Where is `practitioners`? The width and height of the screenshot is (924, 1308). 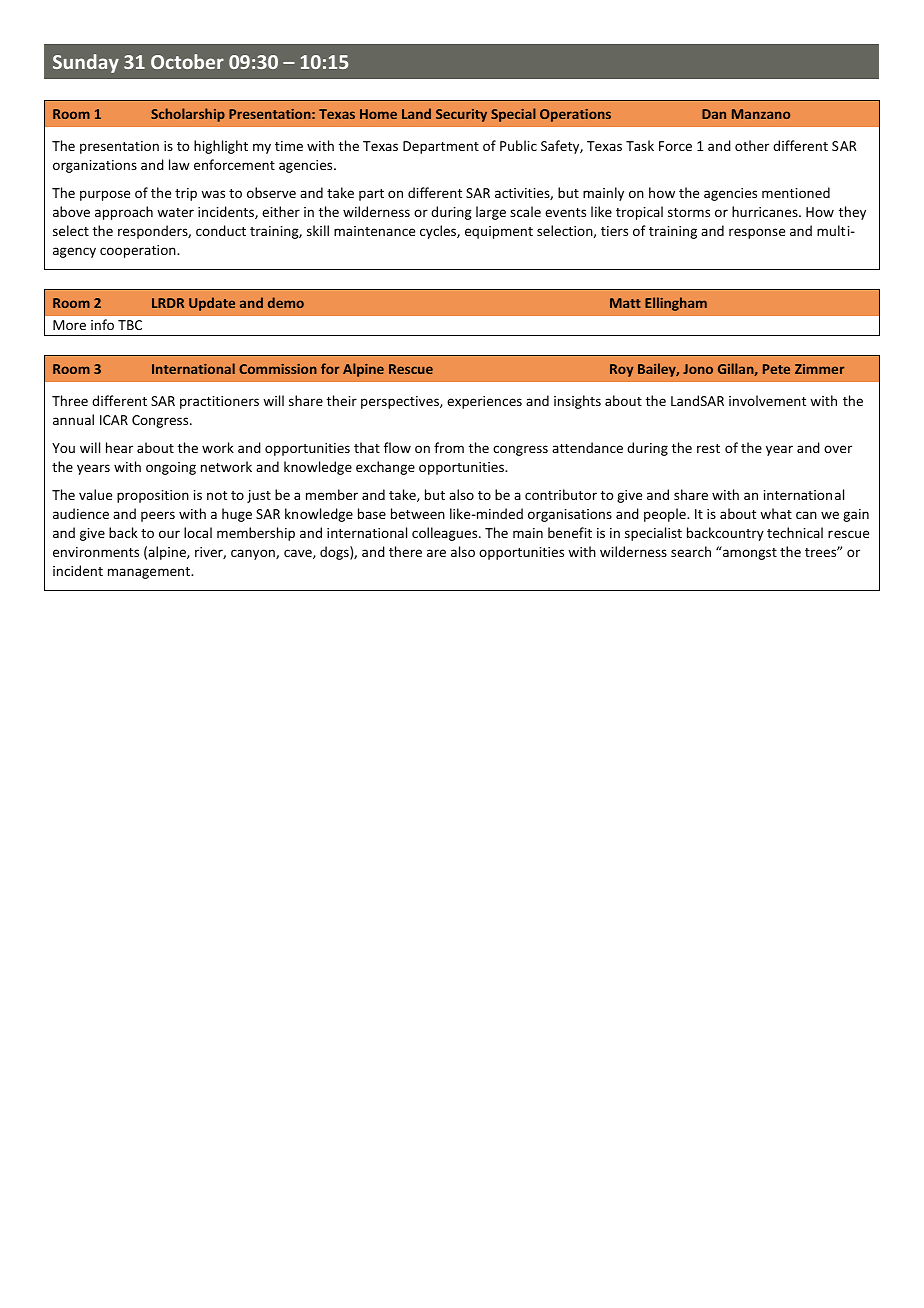 practitioners is located at coordinates (219, 402).
